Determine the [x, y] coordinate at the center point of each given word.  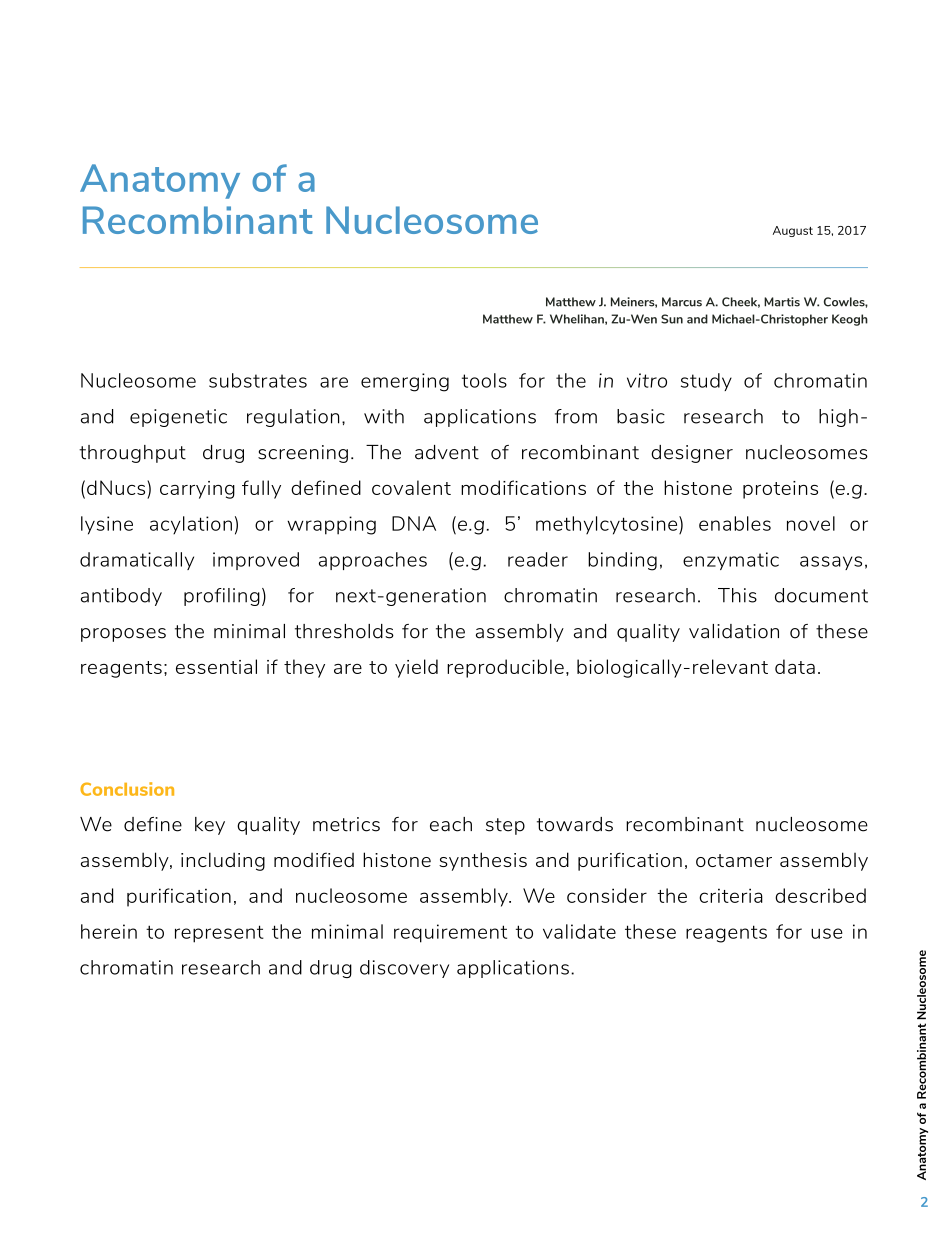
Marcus [682, 302]
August [793, 231]
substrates [258, 380]
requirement [450, 933]
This [737, 595]
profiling [222, 597]
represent [219, 934]
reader [538, 559]
